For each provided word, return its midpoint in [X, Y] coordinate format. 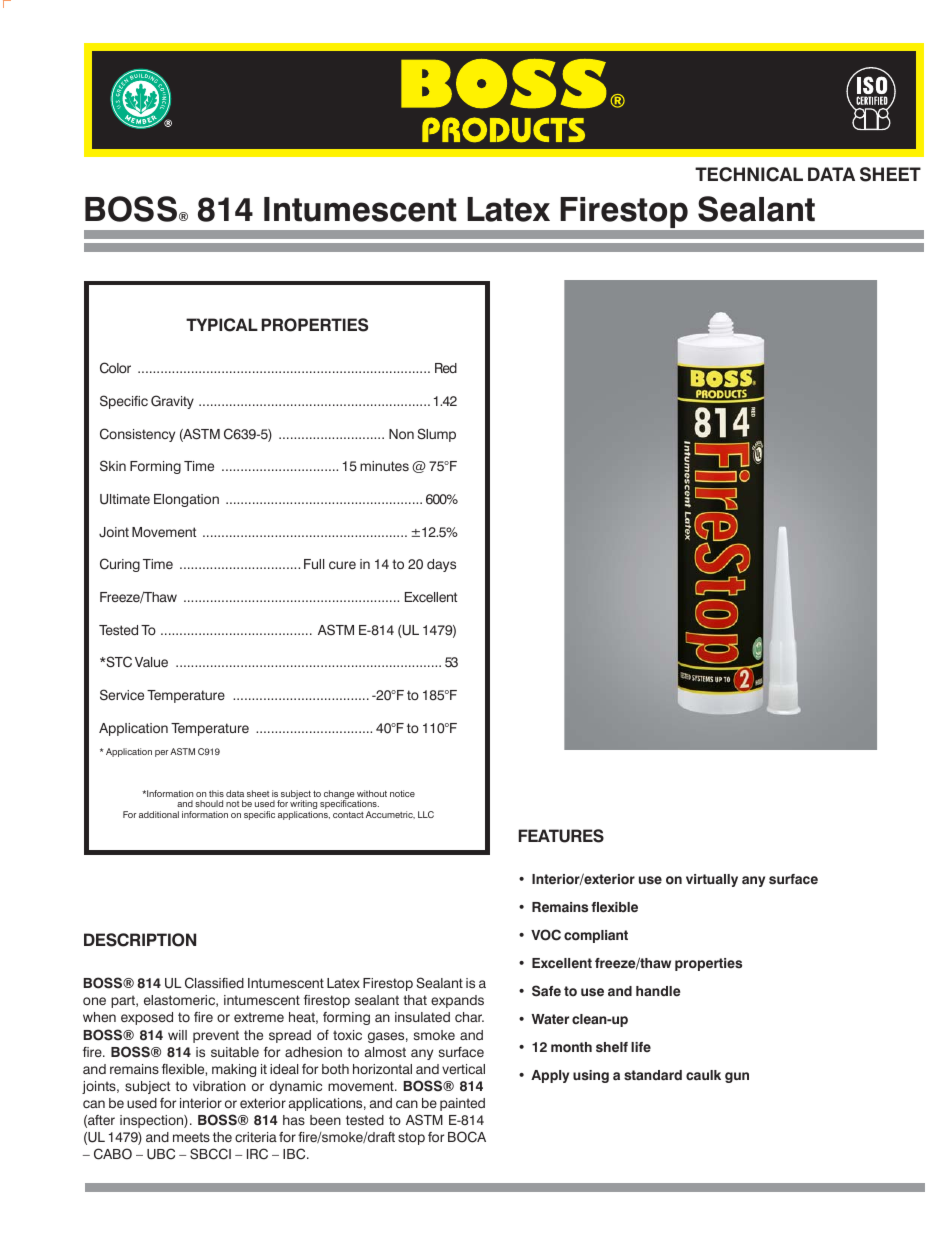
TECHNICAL [749, 174]
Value [151, 662]
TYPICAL [222, 325]
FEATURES [561, 836]
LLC [426, 814]
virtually [712, 880]
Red [446, 368]
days [441, 565]
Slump [436, 435]
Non [401, 434]
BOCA [467, 1137]
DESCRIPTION [140, 940]
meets [191, 1137]
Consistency [137, 435]
